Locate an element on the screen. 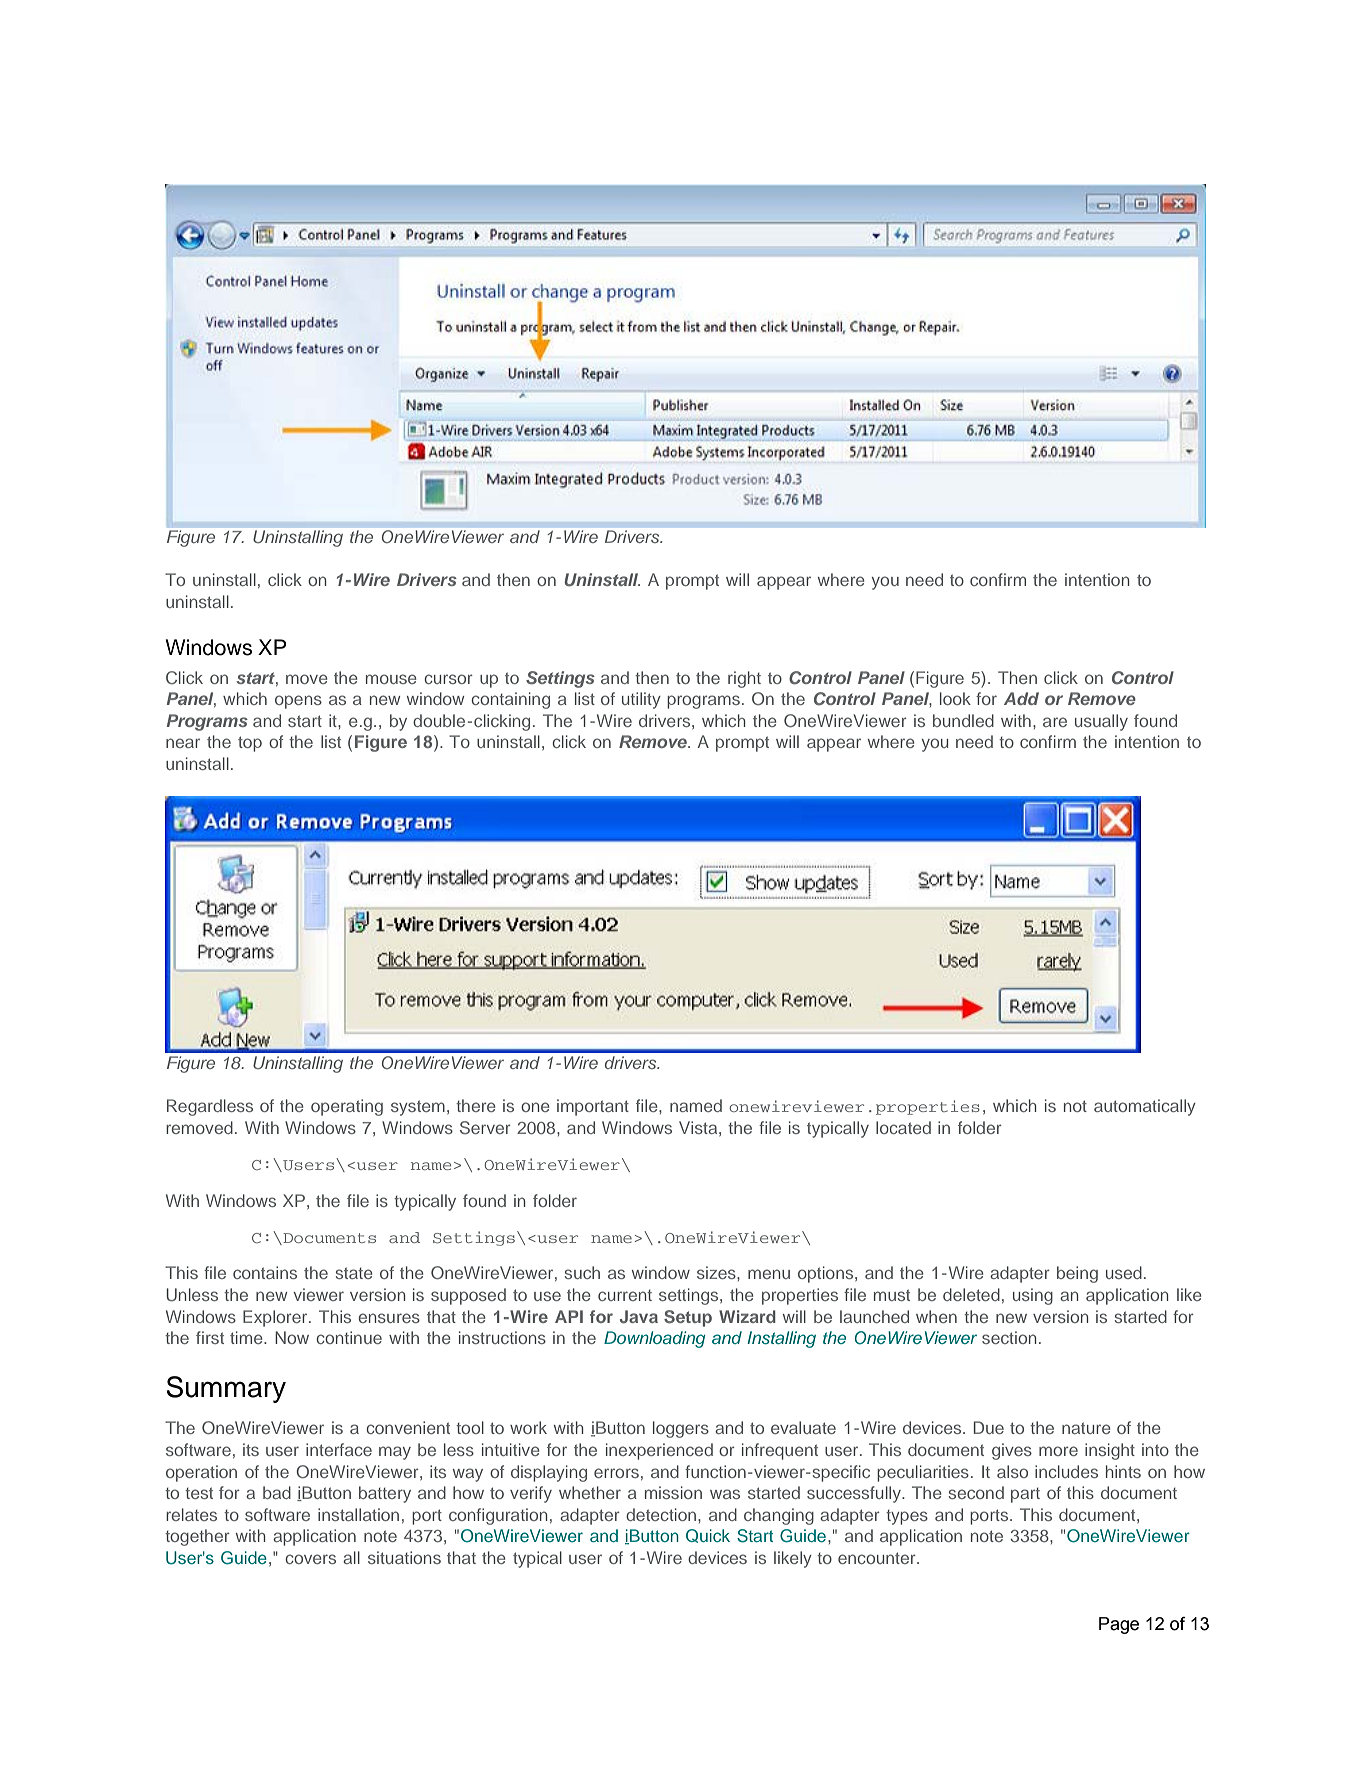  using is located at coordinates (1033, 1296).
